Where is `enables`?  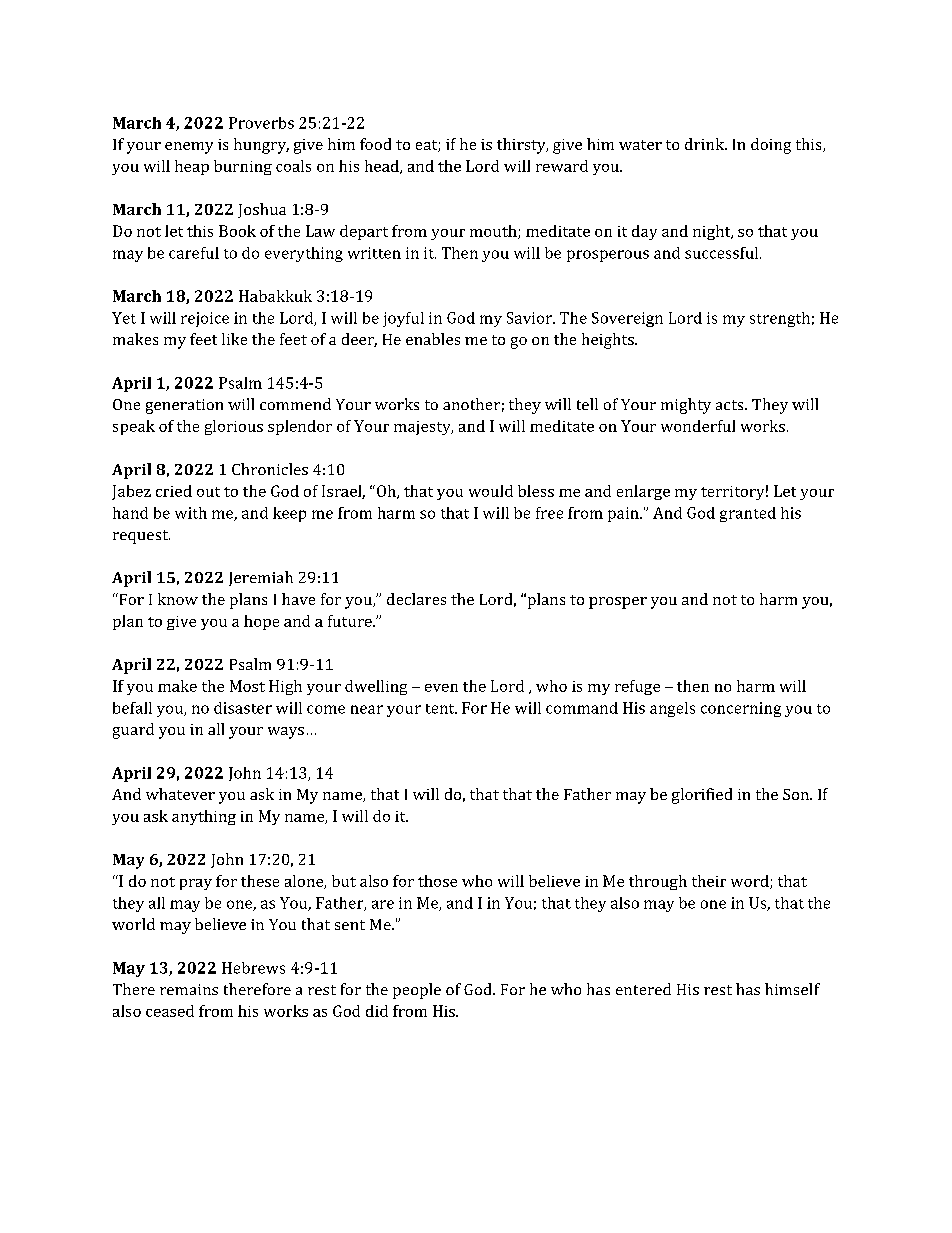
enables is located at coordinates (433, 339).
